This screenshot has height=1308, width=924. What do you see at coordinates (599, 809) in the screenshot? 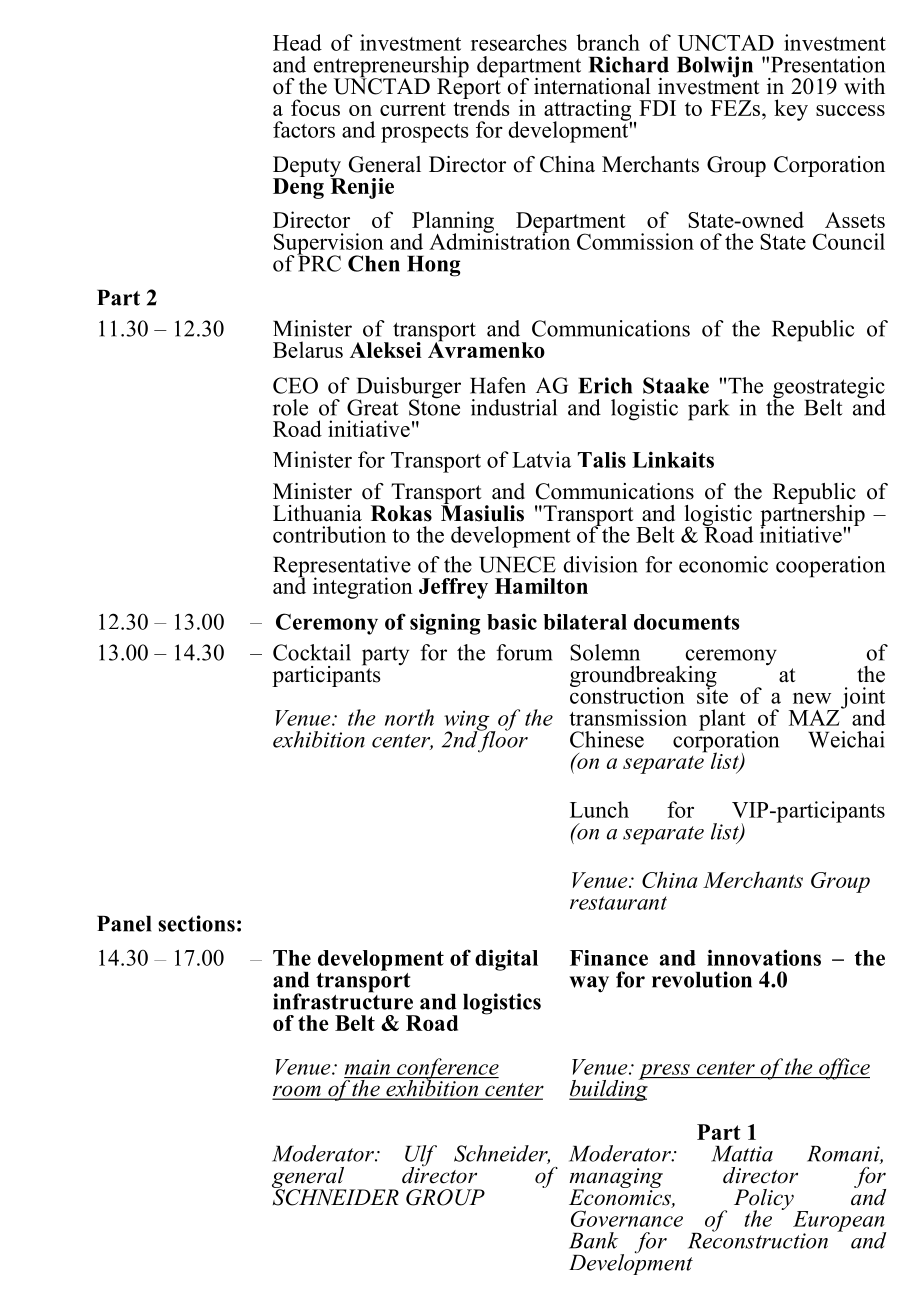
I see `Lunch` at bounding box center [599, 809].
